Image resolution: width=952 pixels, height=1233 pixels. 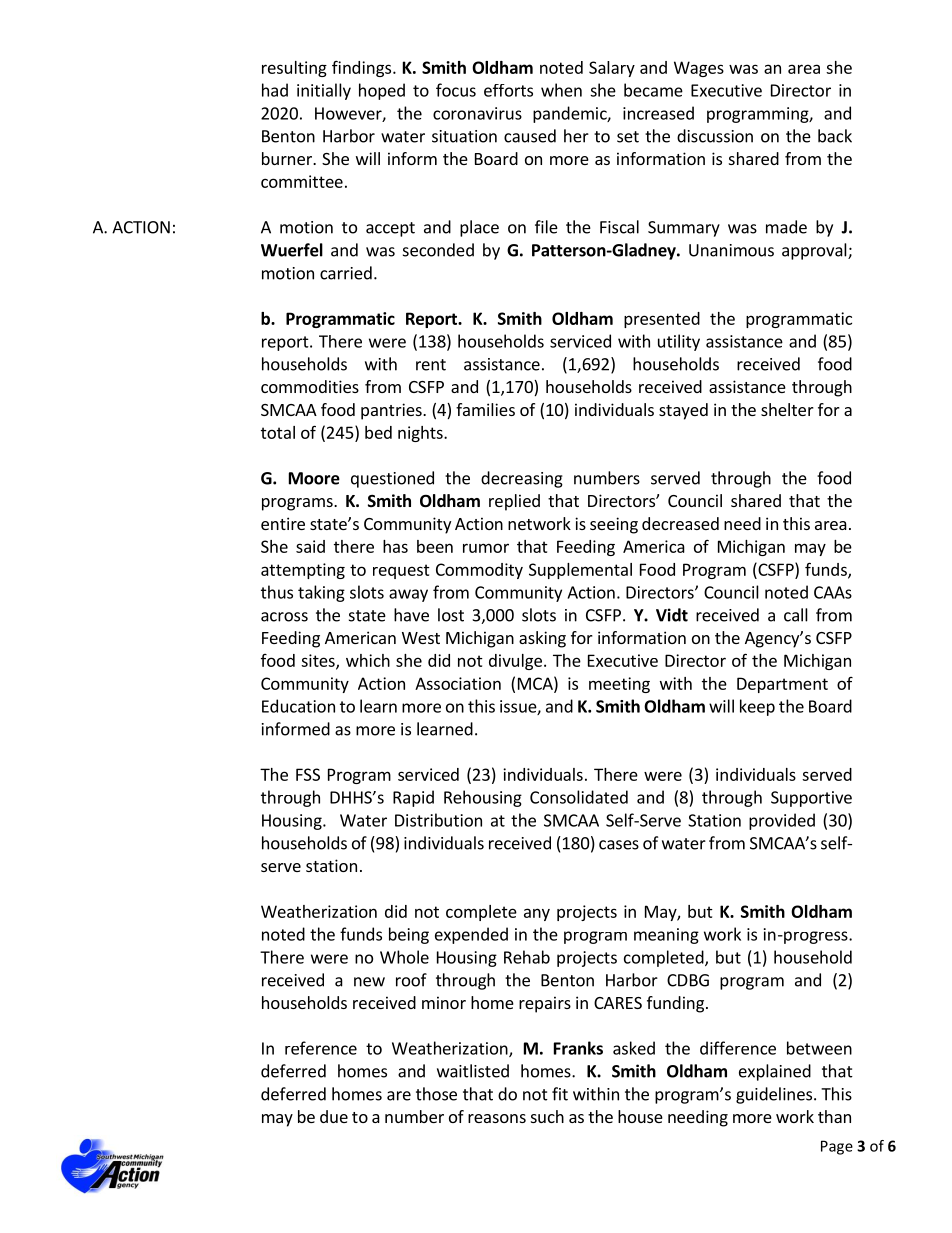 What do you see at coordinates (782, 821) in the document?
I see `provided` at bounding box center [782, 821].
